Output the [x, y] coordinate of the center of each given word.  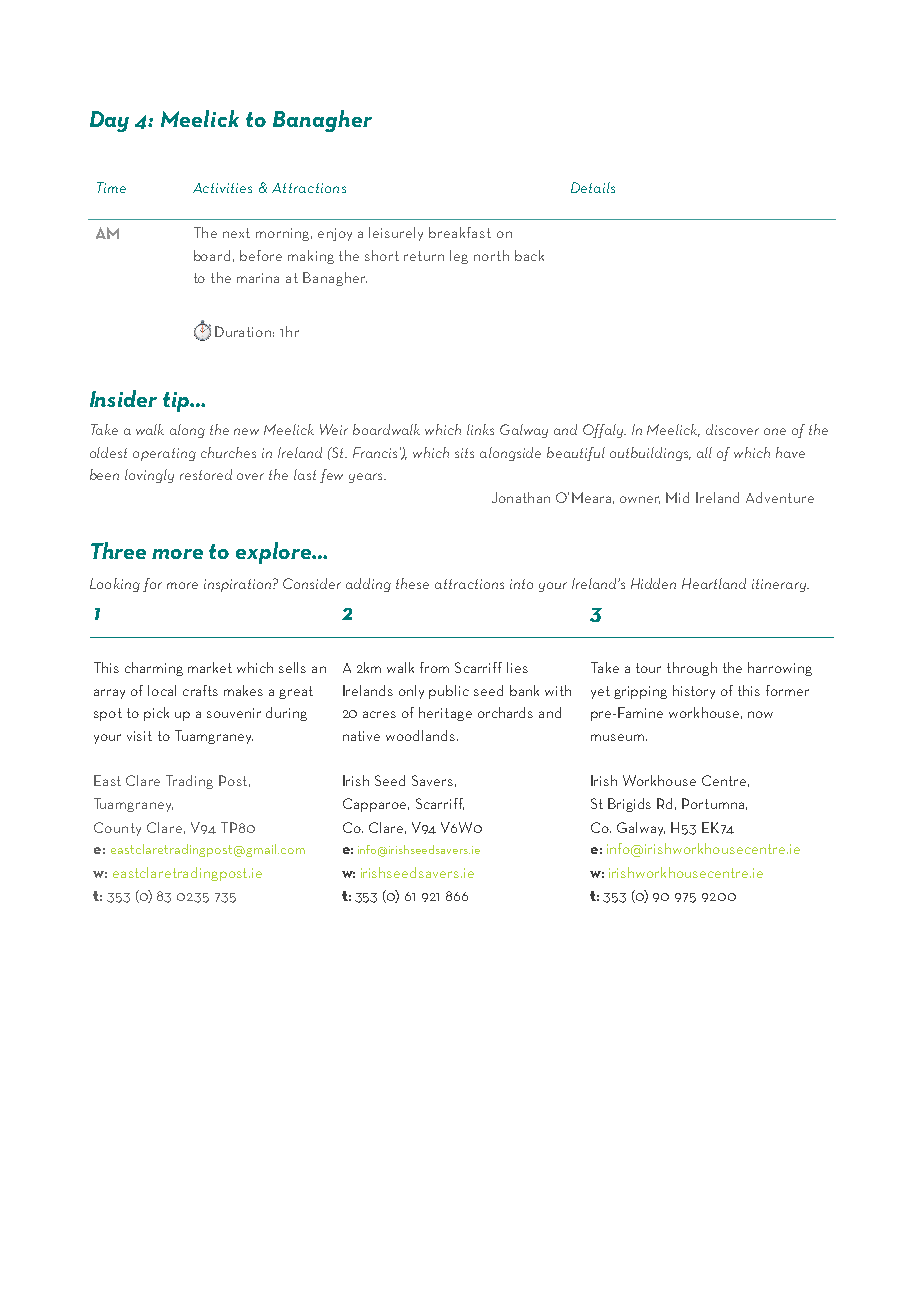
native [361, 736]
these [412, 583]
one [775, 431]
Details [593, 187]
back [529, 255]
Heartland [714, 583]
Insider [123, 398]
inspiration [239, 585]
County [117, 829]
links [480, 429]
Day [109, 121]
